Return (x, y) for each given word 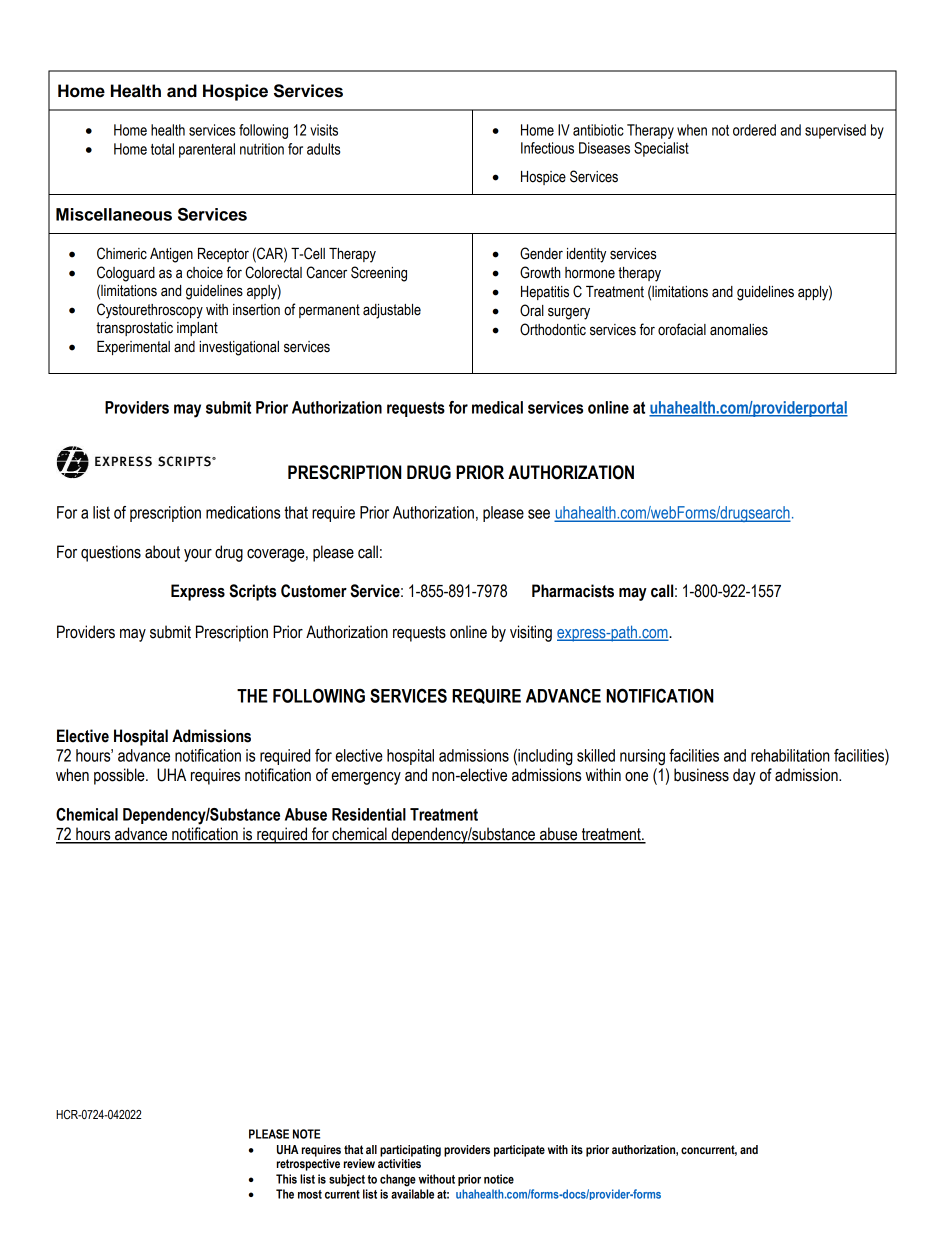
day (744, 776)
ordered (754, 130)
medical (497, 407)
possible (120, 776)
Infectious (547, 148)
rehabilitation (790, 755)
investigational (239, 348)
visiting (531, 633)
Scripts (252, 592)
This (286, 1179)
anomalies (739, 330)
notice (499, 1179)
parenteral (207, 150)
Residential (369, 814)
